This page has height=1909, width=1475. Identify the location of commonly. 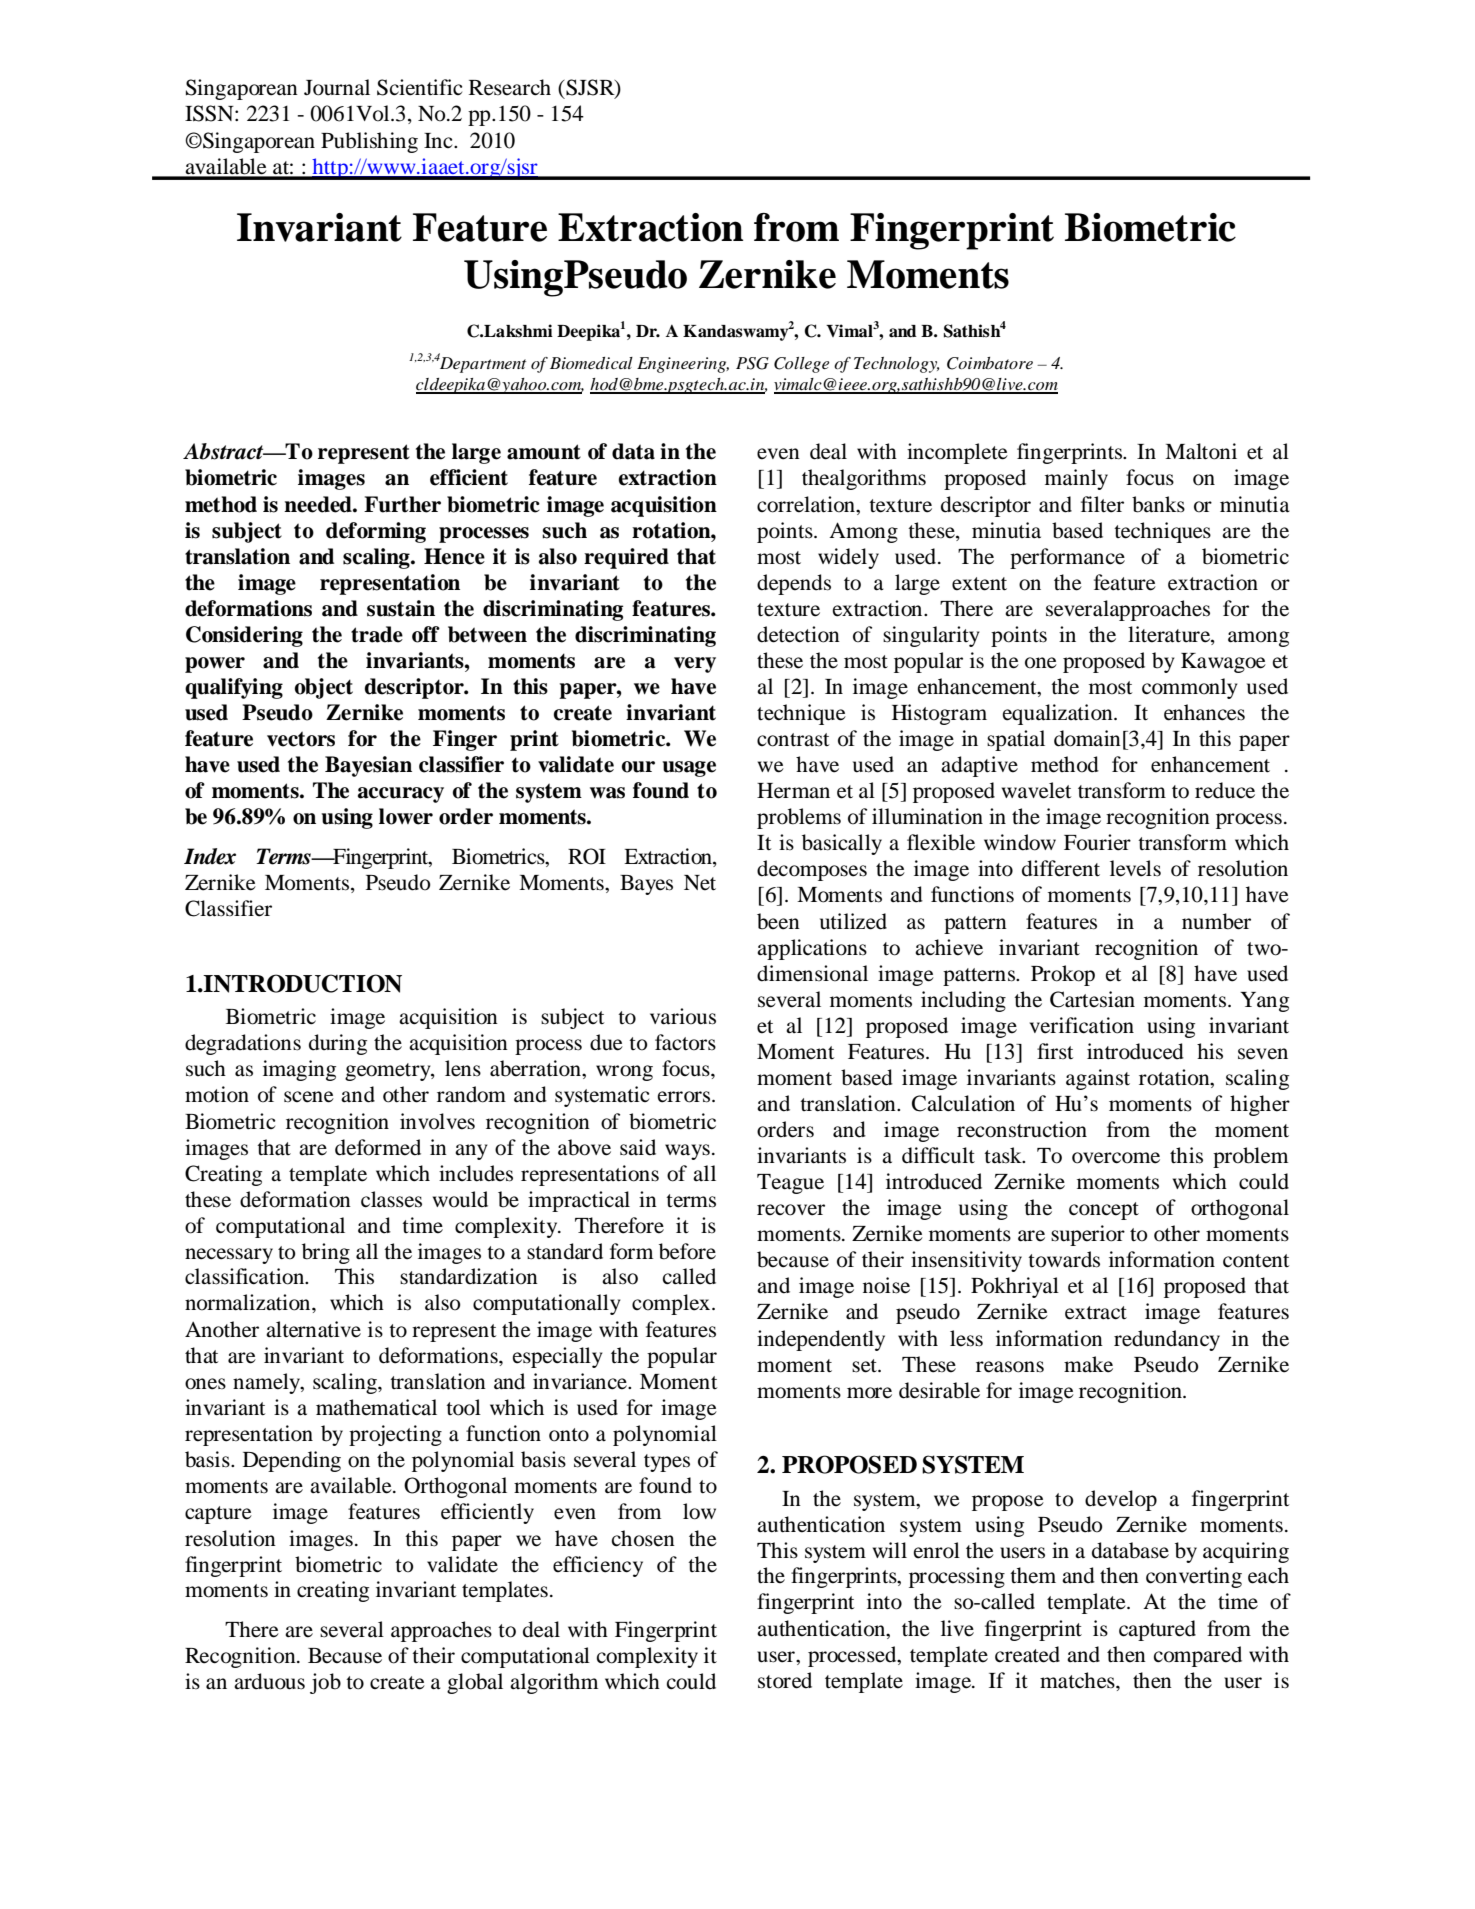
(1190, 688).
